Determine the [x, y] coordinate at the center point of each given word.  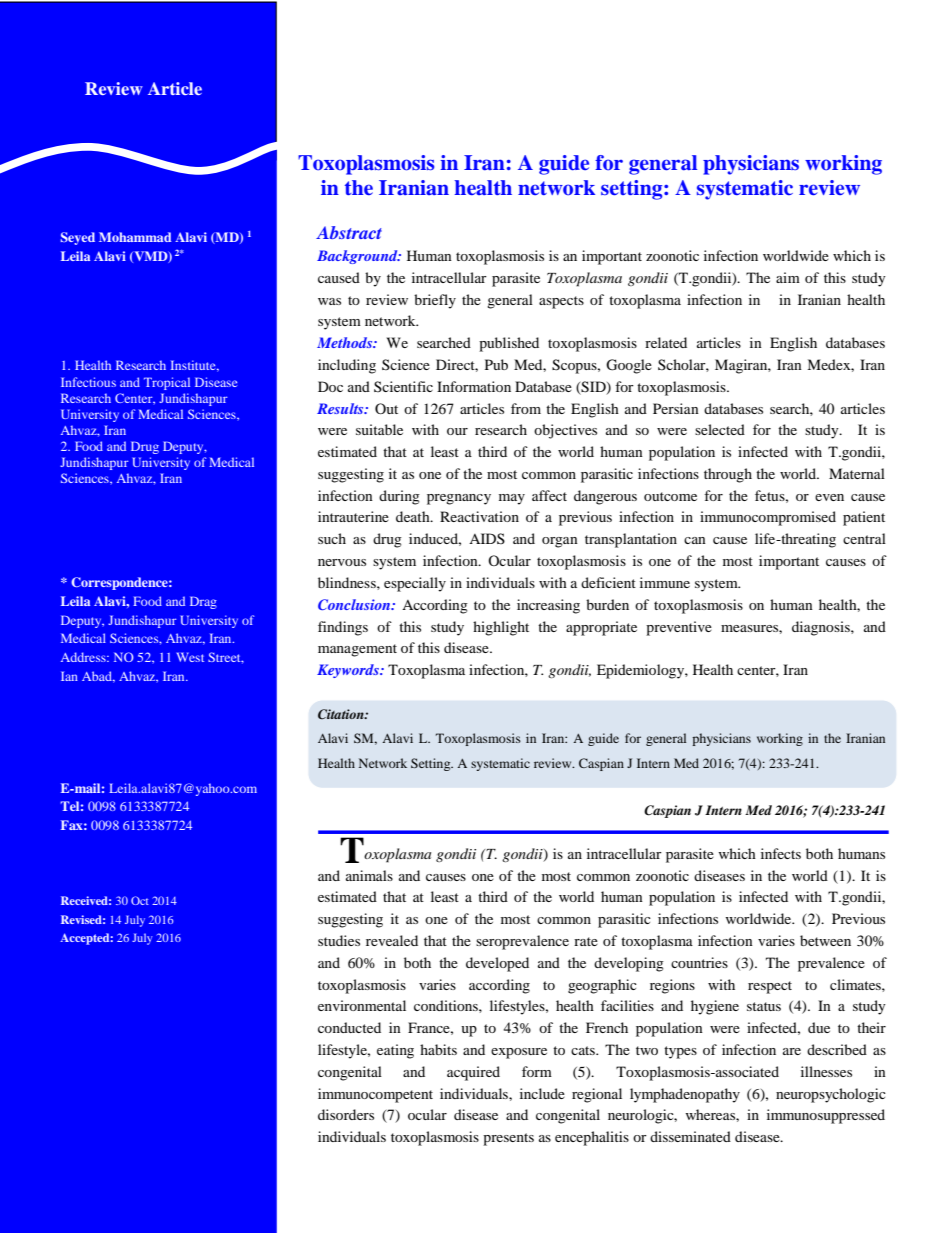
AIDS [487, 538]
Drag [203, 602]
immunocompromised [768, 518]
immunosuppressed [826, 1116]
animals [369, 875]
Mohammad [135, 237]
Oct [140, 900]
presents [508, 1139]
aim [788, 277]
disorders [346, 1114]
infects [781, 853]
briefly [435, 301]
